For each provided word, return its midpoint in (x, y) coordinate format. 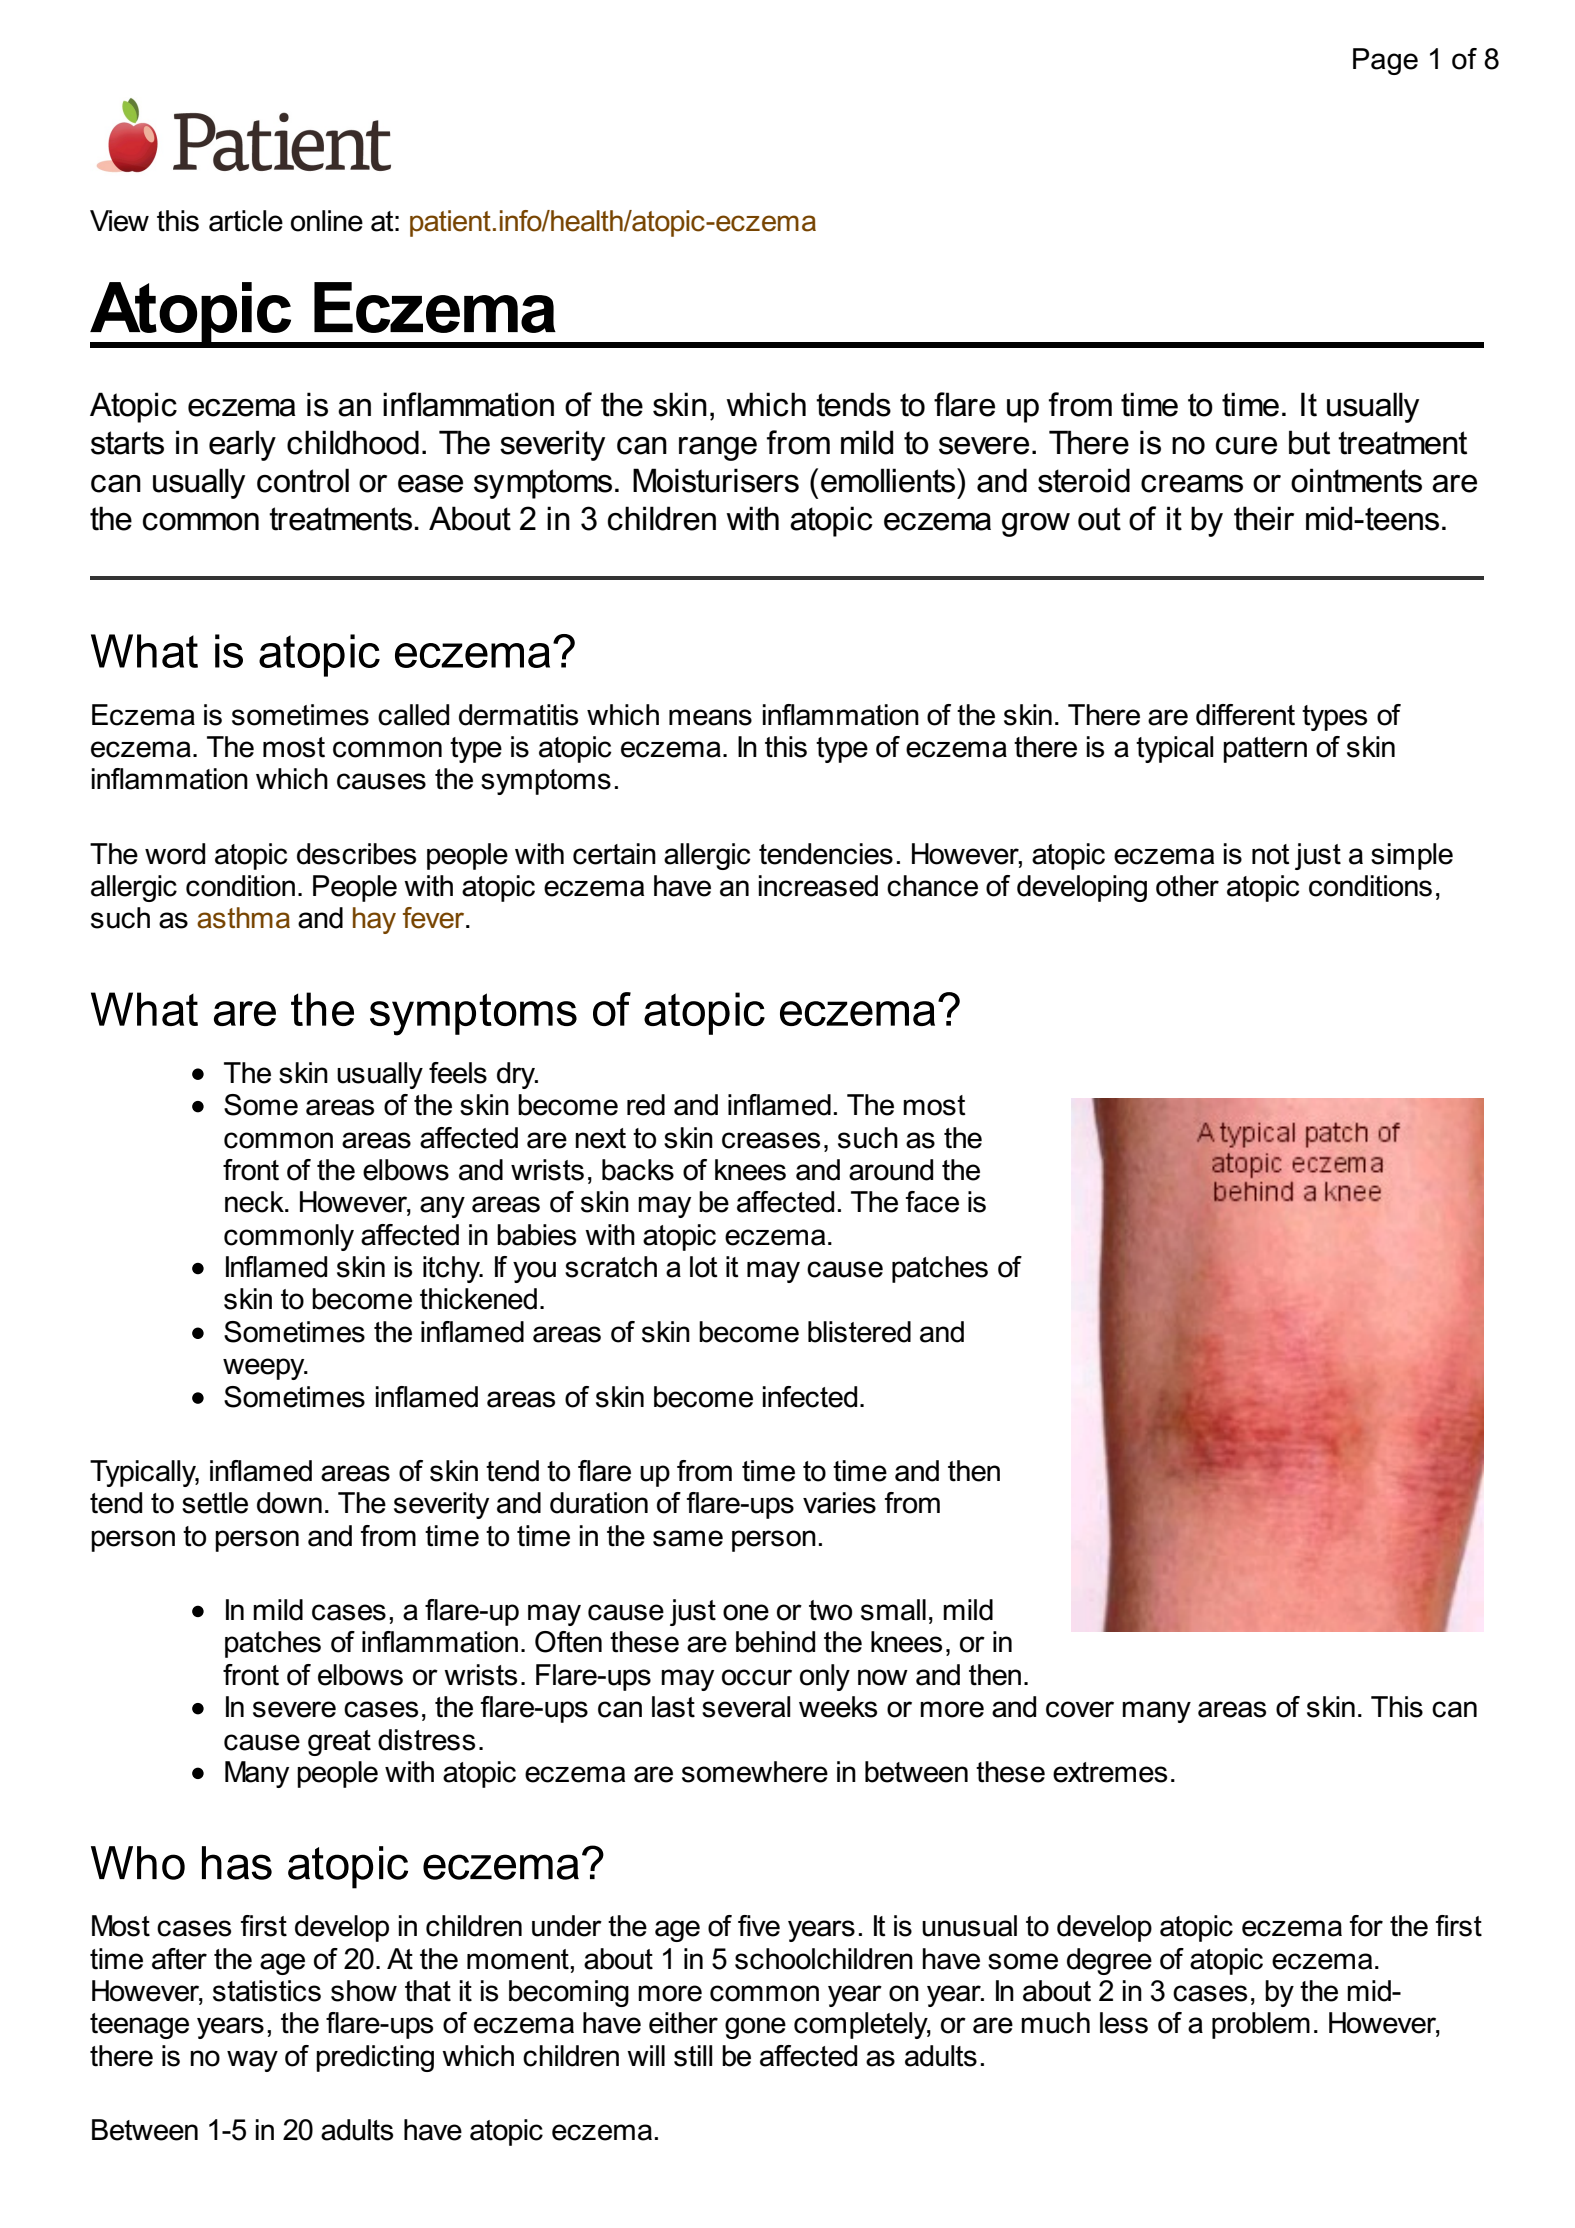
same (688, 1538)
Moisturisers (716, 480)
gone (755, 2028)
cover (1080, 1709)
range (718, 448)
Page (1385, 61)
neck (255, 1202)
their (1264, 518)
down (289, 1503)
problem (1261, 2025)
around (891, 1170)
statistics (267, 1991)
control (303, 480)
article (246, 221)
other (1187, 886)
